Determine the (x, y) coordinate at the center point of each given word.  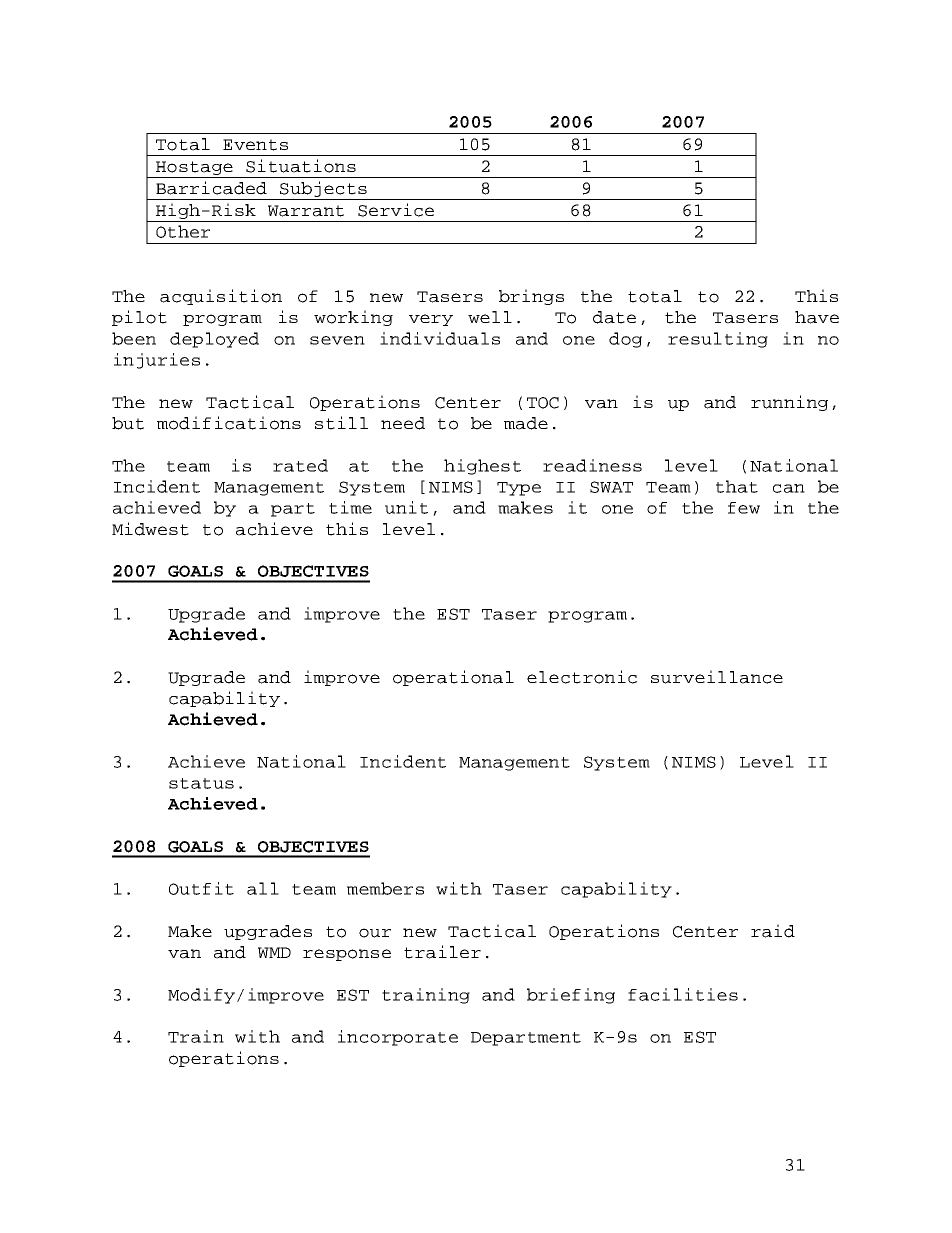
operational (453, 678)
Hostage (194, 168)
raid (773, 931)
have (817, 317)
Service (396, 210)
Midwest (150, 529)
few (744, 508)
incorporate (398, 1038)
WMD (274, 952)
